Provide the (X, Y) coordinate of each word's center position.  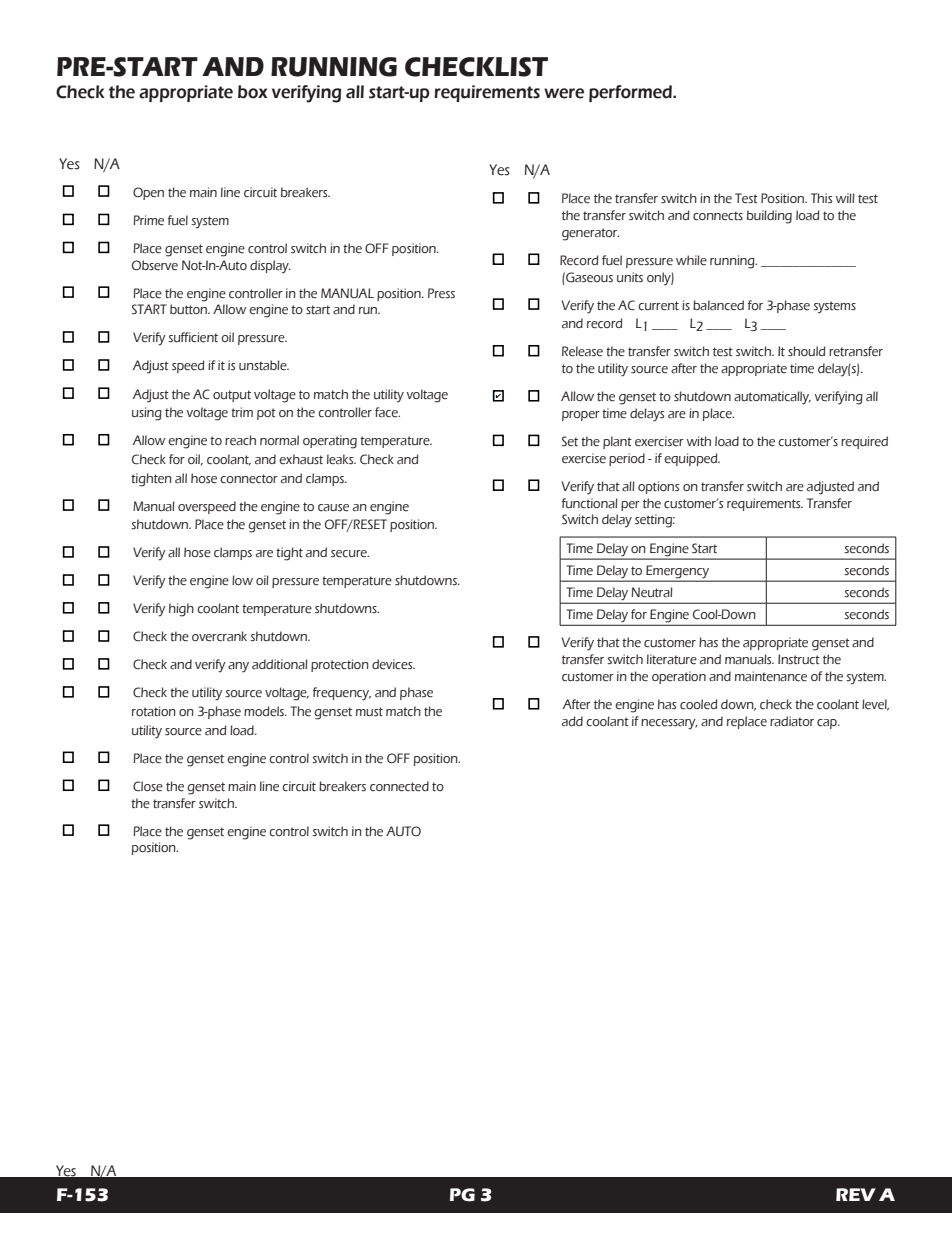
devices (393, 664)
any (238, 667)
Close (148, 786)
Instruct (799, 659)
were (564, 93)
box (252, 92)
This (821, 198)
